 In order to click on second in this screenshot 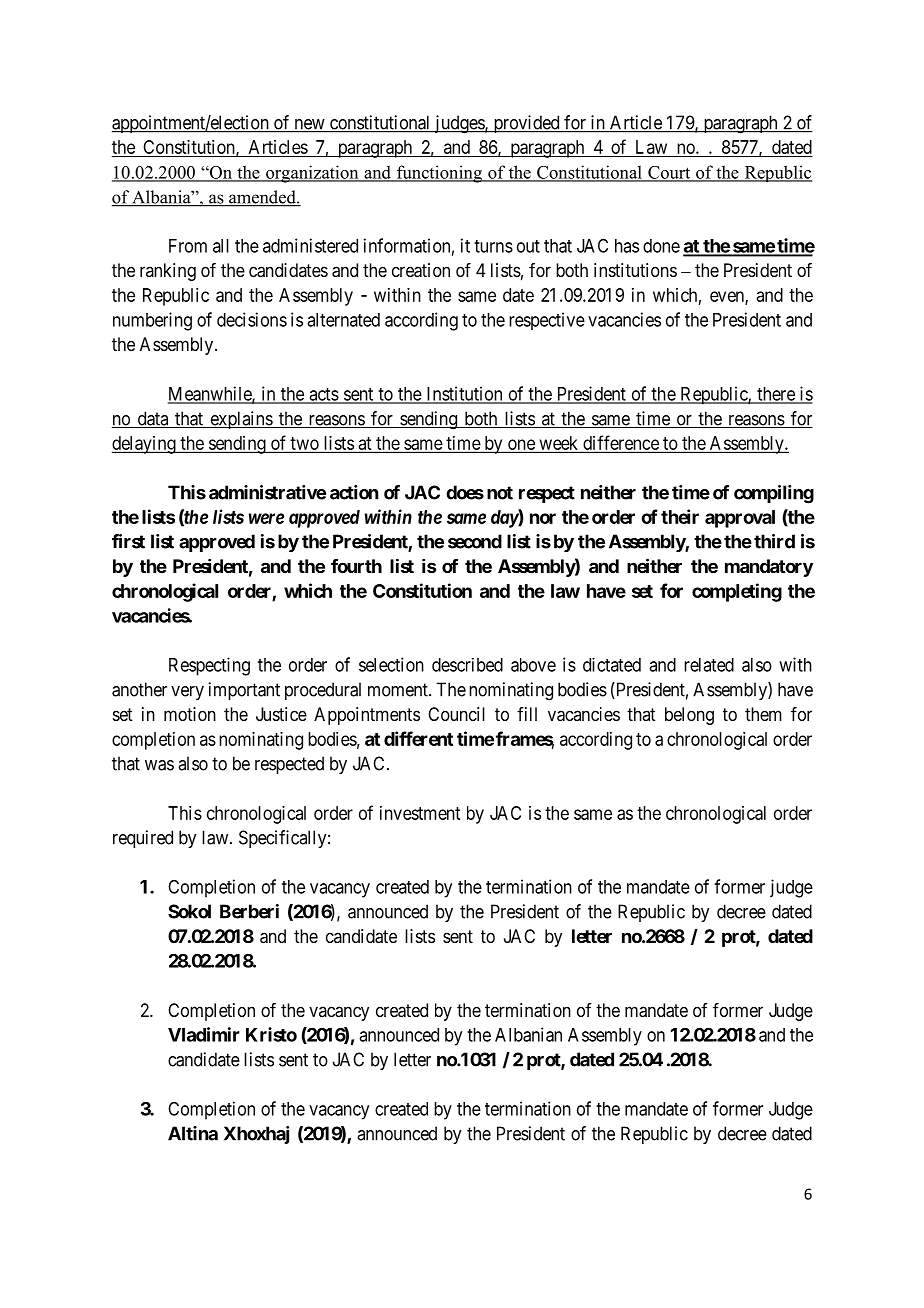, I will do `click(475, 541)`.
